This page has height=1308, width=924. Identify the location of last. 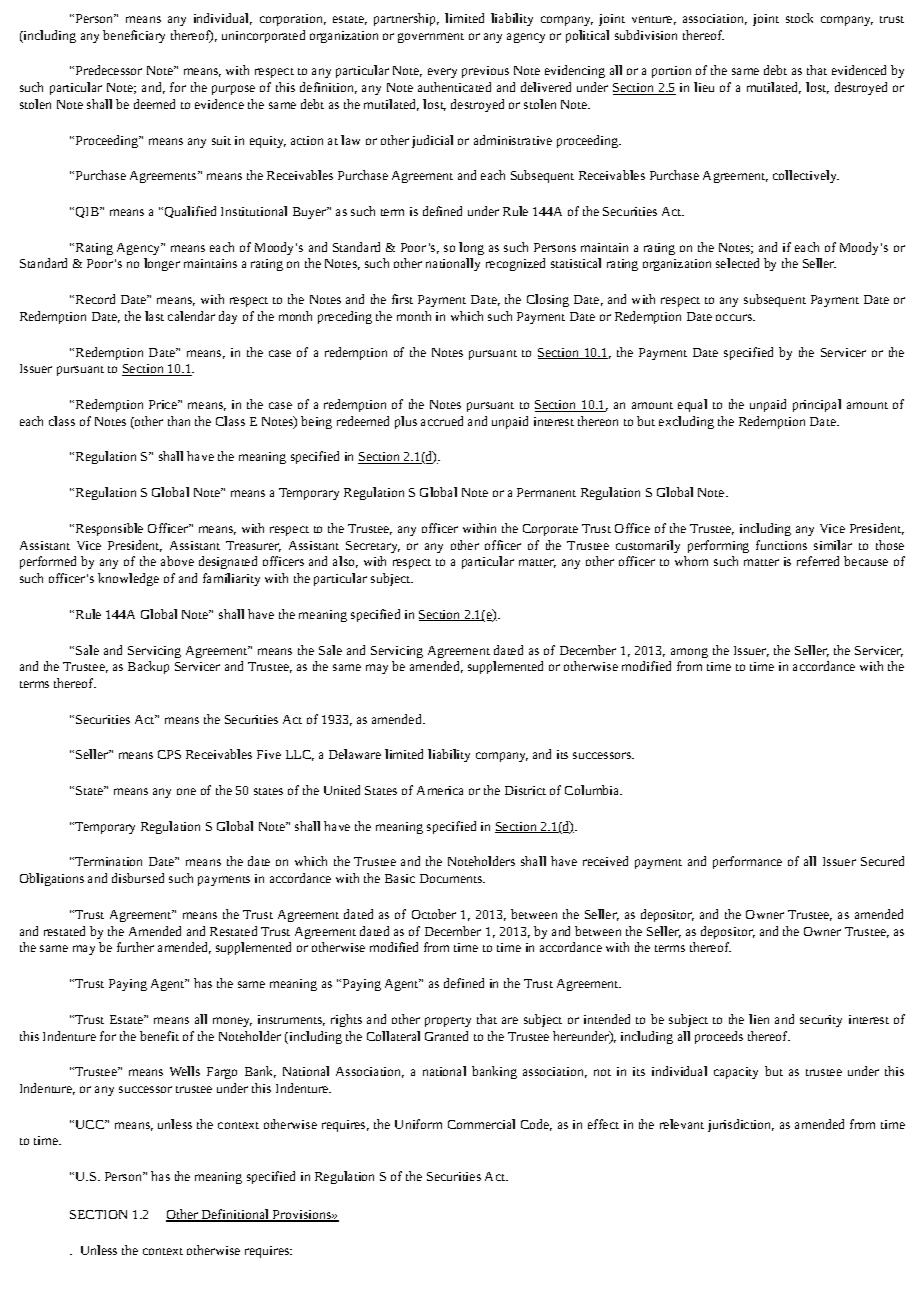
(154, 316).
